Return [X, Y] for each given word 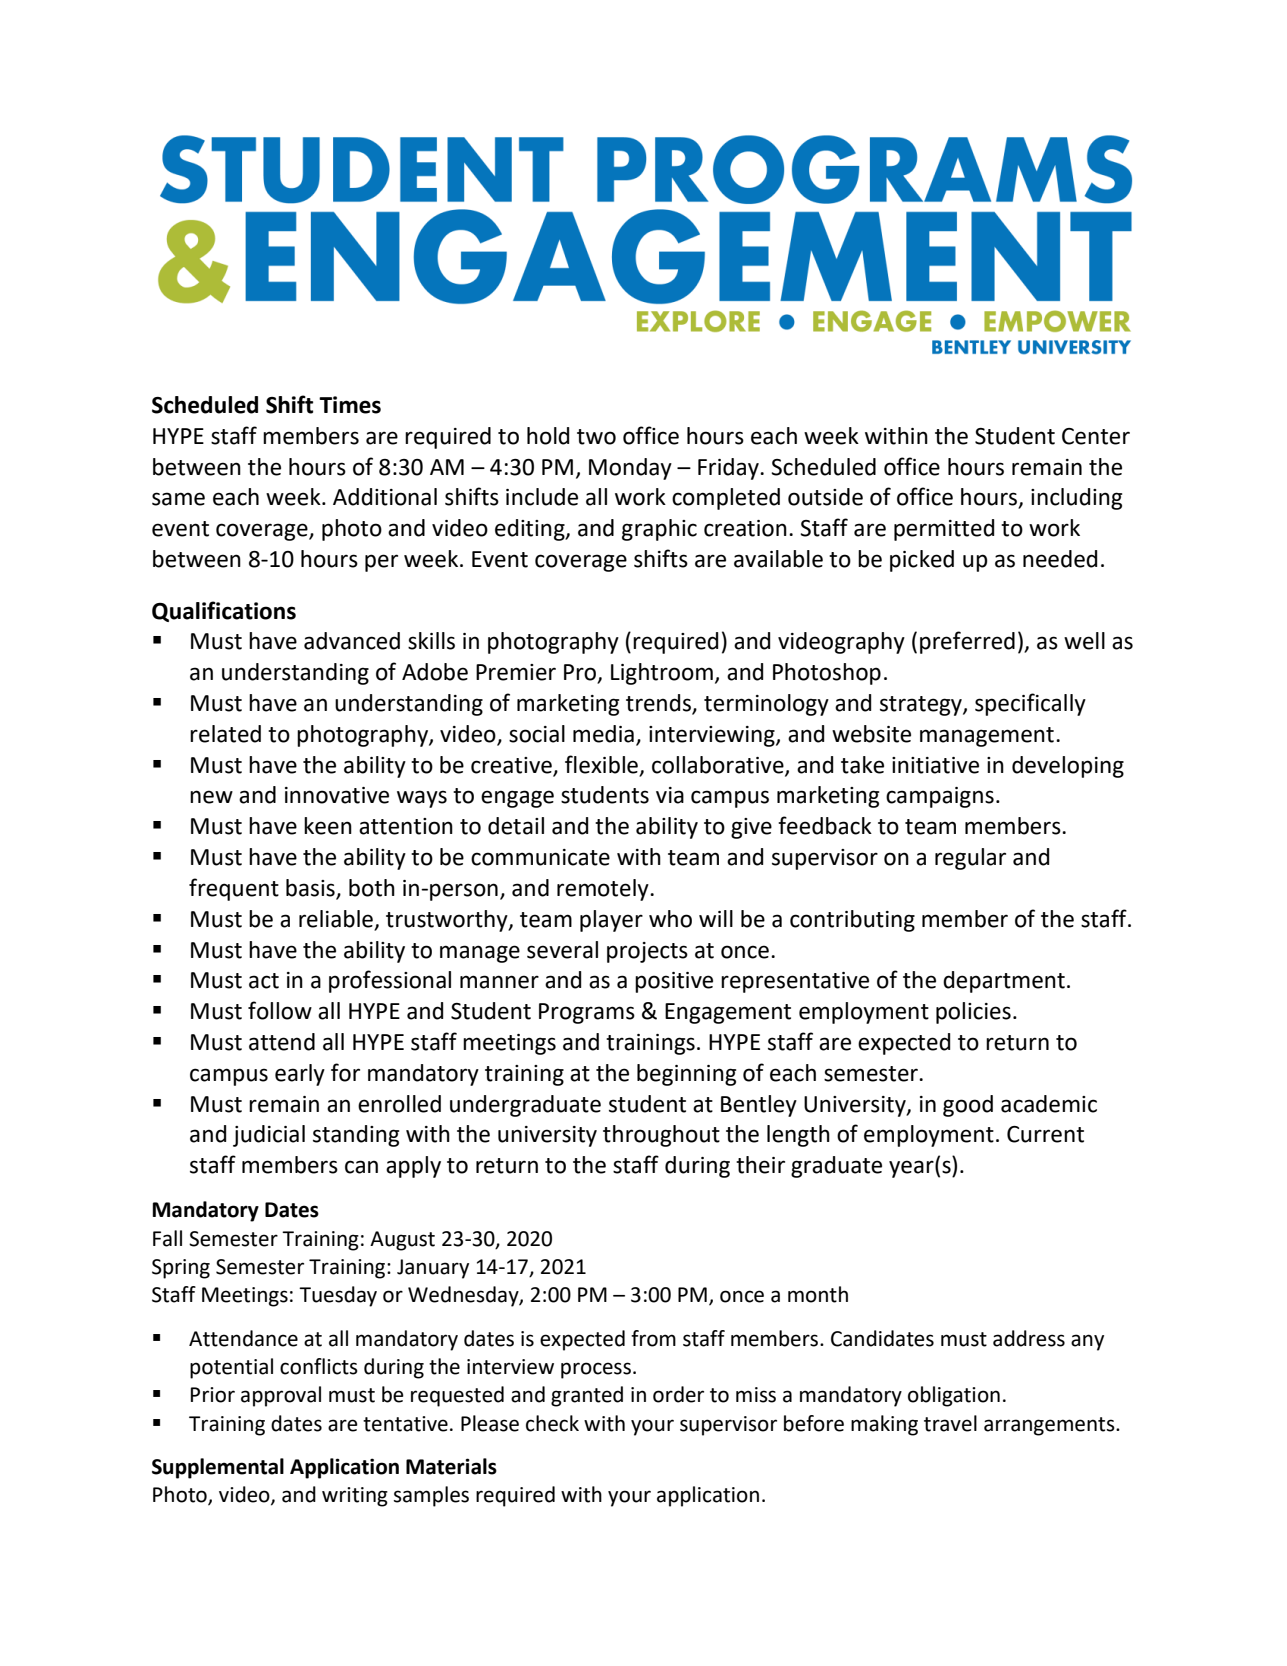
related [225, 734]
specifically [1030, 704]
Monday [630, 469]
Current [1045, 1134]
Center [1096, 436]
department [1004, 982]
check [552, 1423]
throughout [661, 1136]
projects [647, 952]
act [264, 981]
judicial [269, 1136]
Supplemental [218, 1468]
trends [659, 704]
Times [350, 405]
